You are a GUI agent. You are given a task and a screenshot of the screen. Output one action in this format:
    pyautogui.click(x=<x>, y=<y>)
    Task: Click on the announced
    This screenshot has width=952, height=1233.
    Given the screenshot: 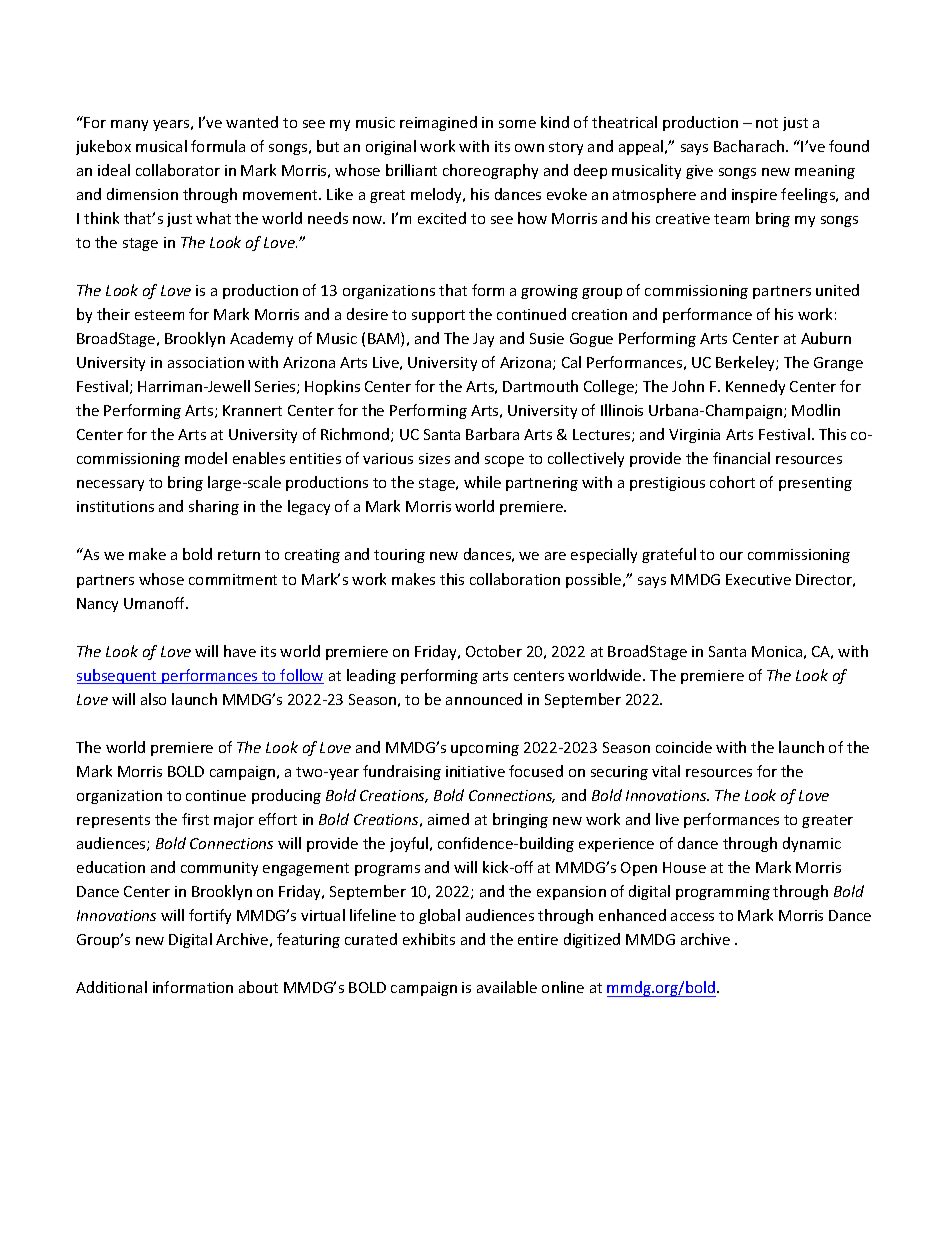 What is the action you would take?
    pyautogui.click(x=484, y=699)
